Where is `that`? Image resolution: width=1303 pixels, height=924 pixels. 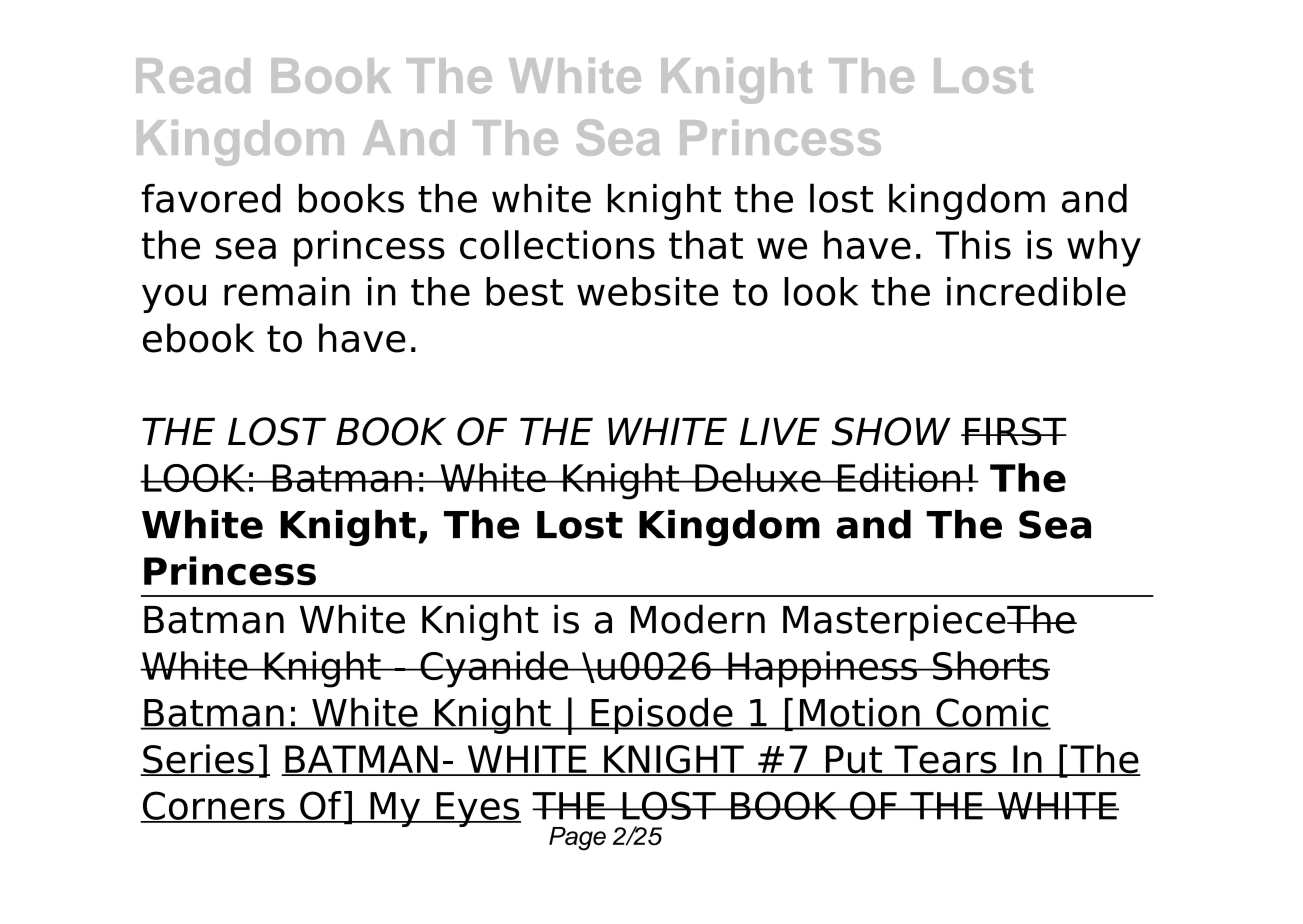
that is located at coordinates (706, 245).
